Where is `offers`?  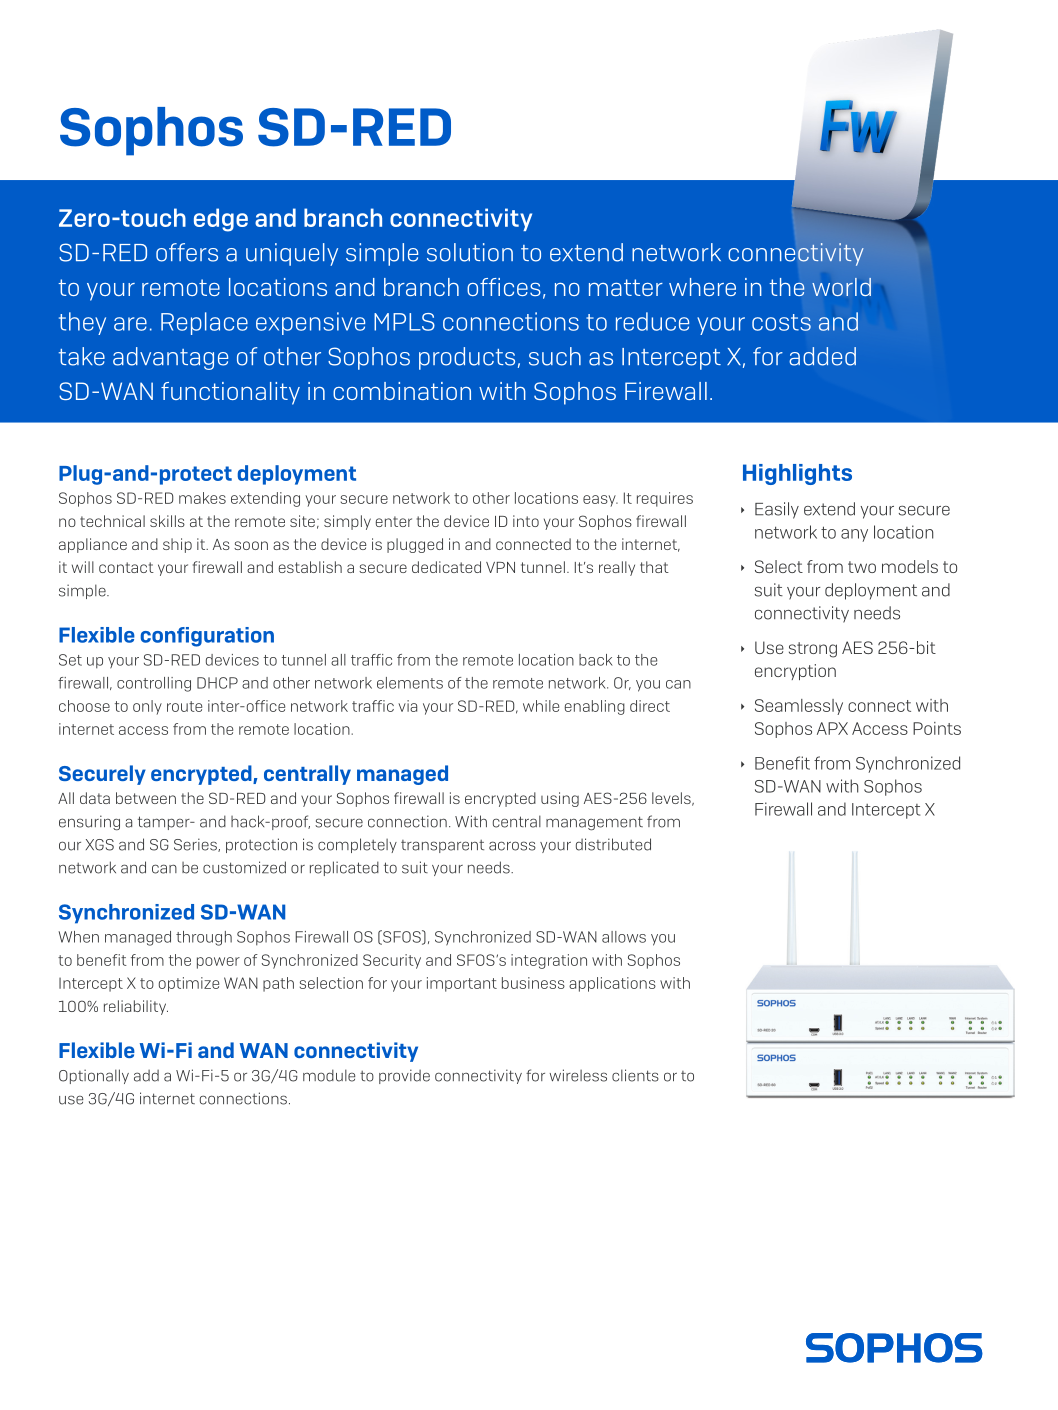 offers is located at coordinates (187, 252).
